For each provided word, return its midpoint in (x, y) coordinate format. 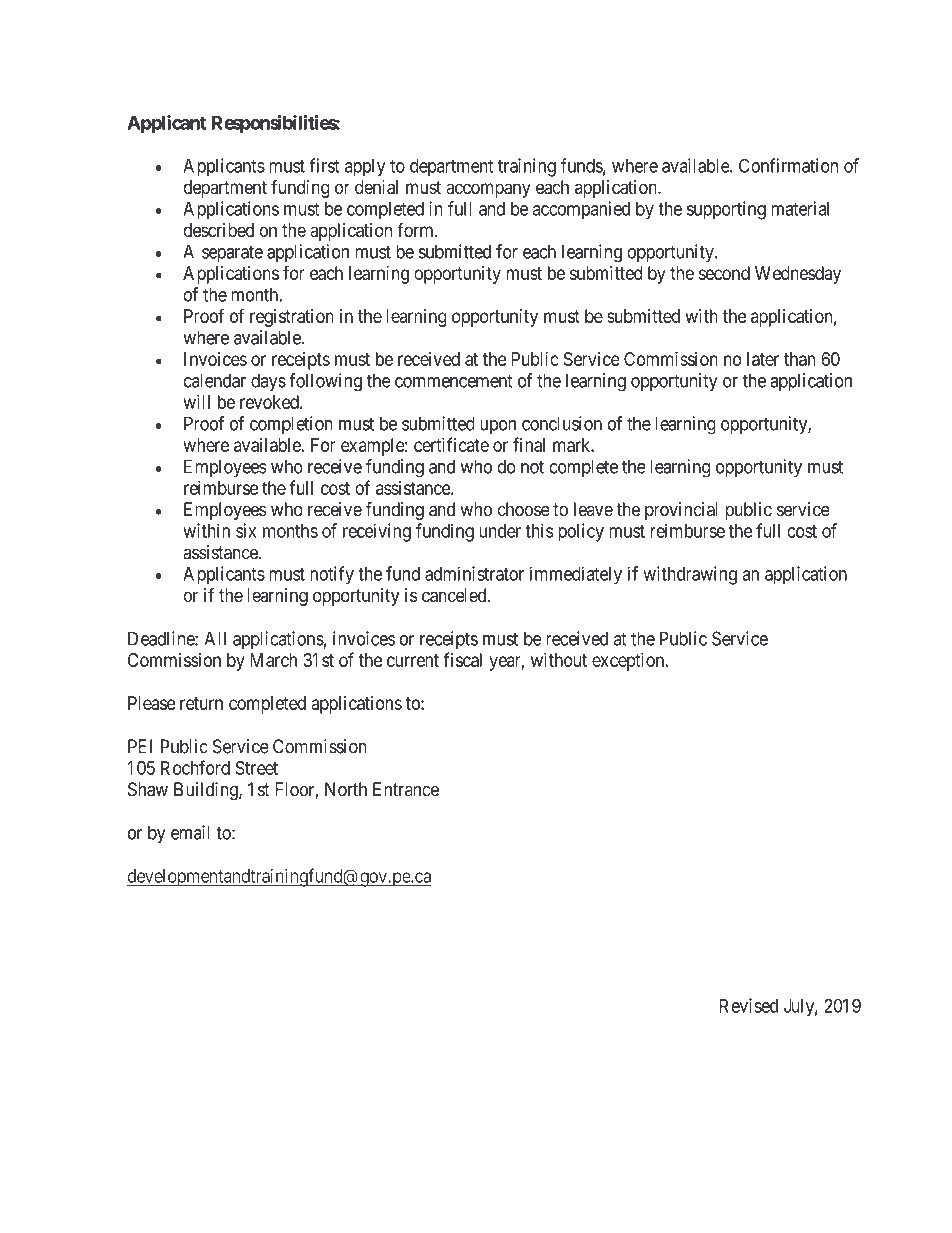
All (215, 638)
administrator (474, 573)
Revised (749, 1005)
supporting (726, 210)
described (218, 230)
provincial (681, 511)
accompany (488, 190)
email (190, 832)
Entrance (406, 789)
